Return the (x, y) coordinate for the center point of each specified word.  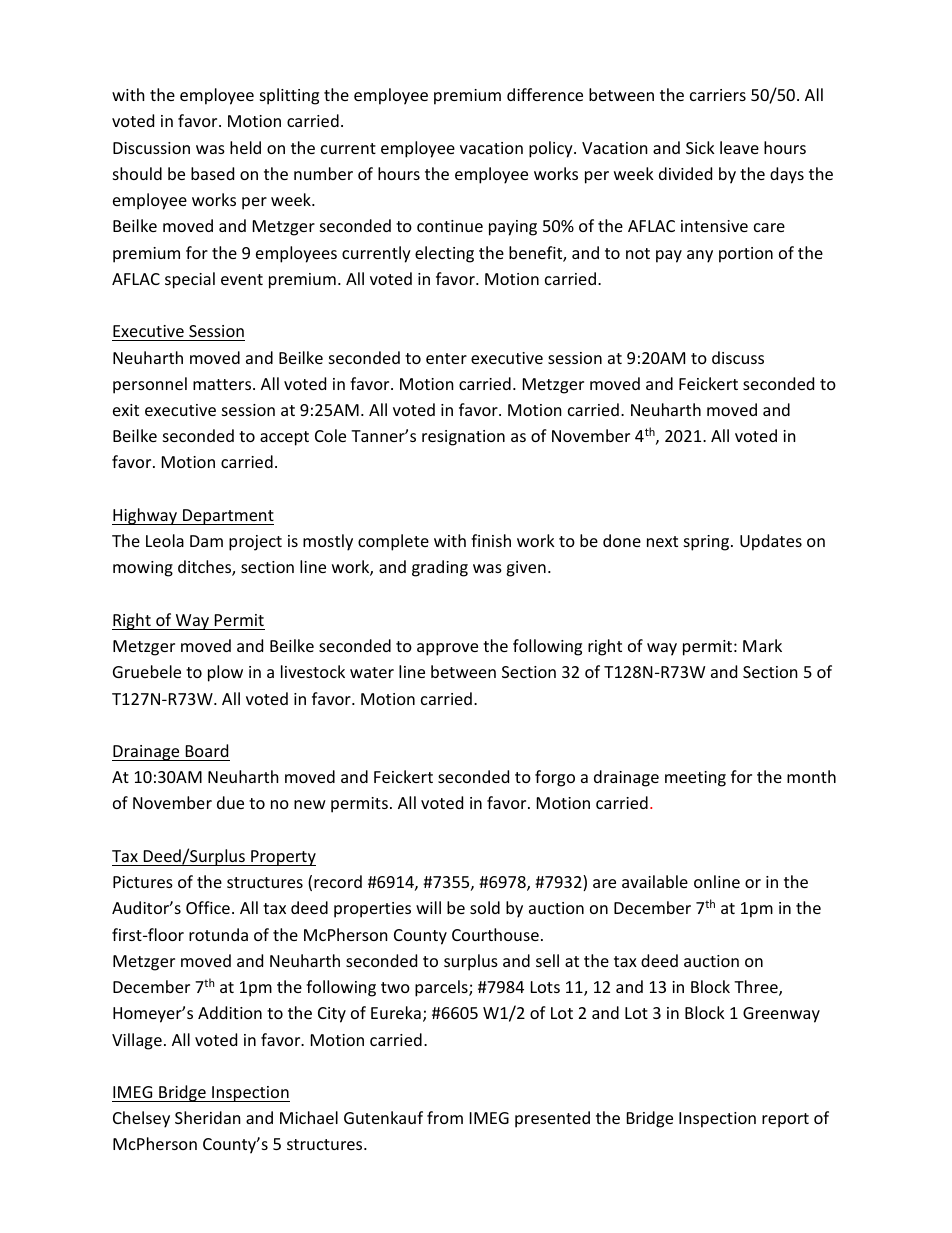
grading (440, 568)
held (245, 147)
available (655, 881)
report (785, 1120)
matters (223, 384)
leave (739, 147)
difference (545, 94)
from (445, 1117)
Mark (762, 645)
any (700, 256)
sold (485, 907)
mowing (143, 569)
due (230, 802)
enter (446, 358)
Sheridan (208, 1117)
